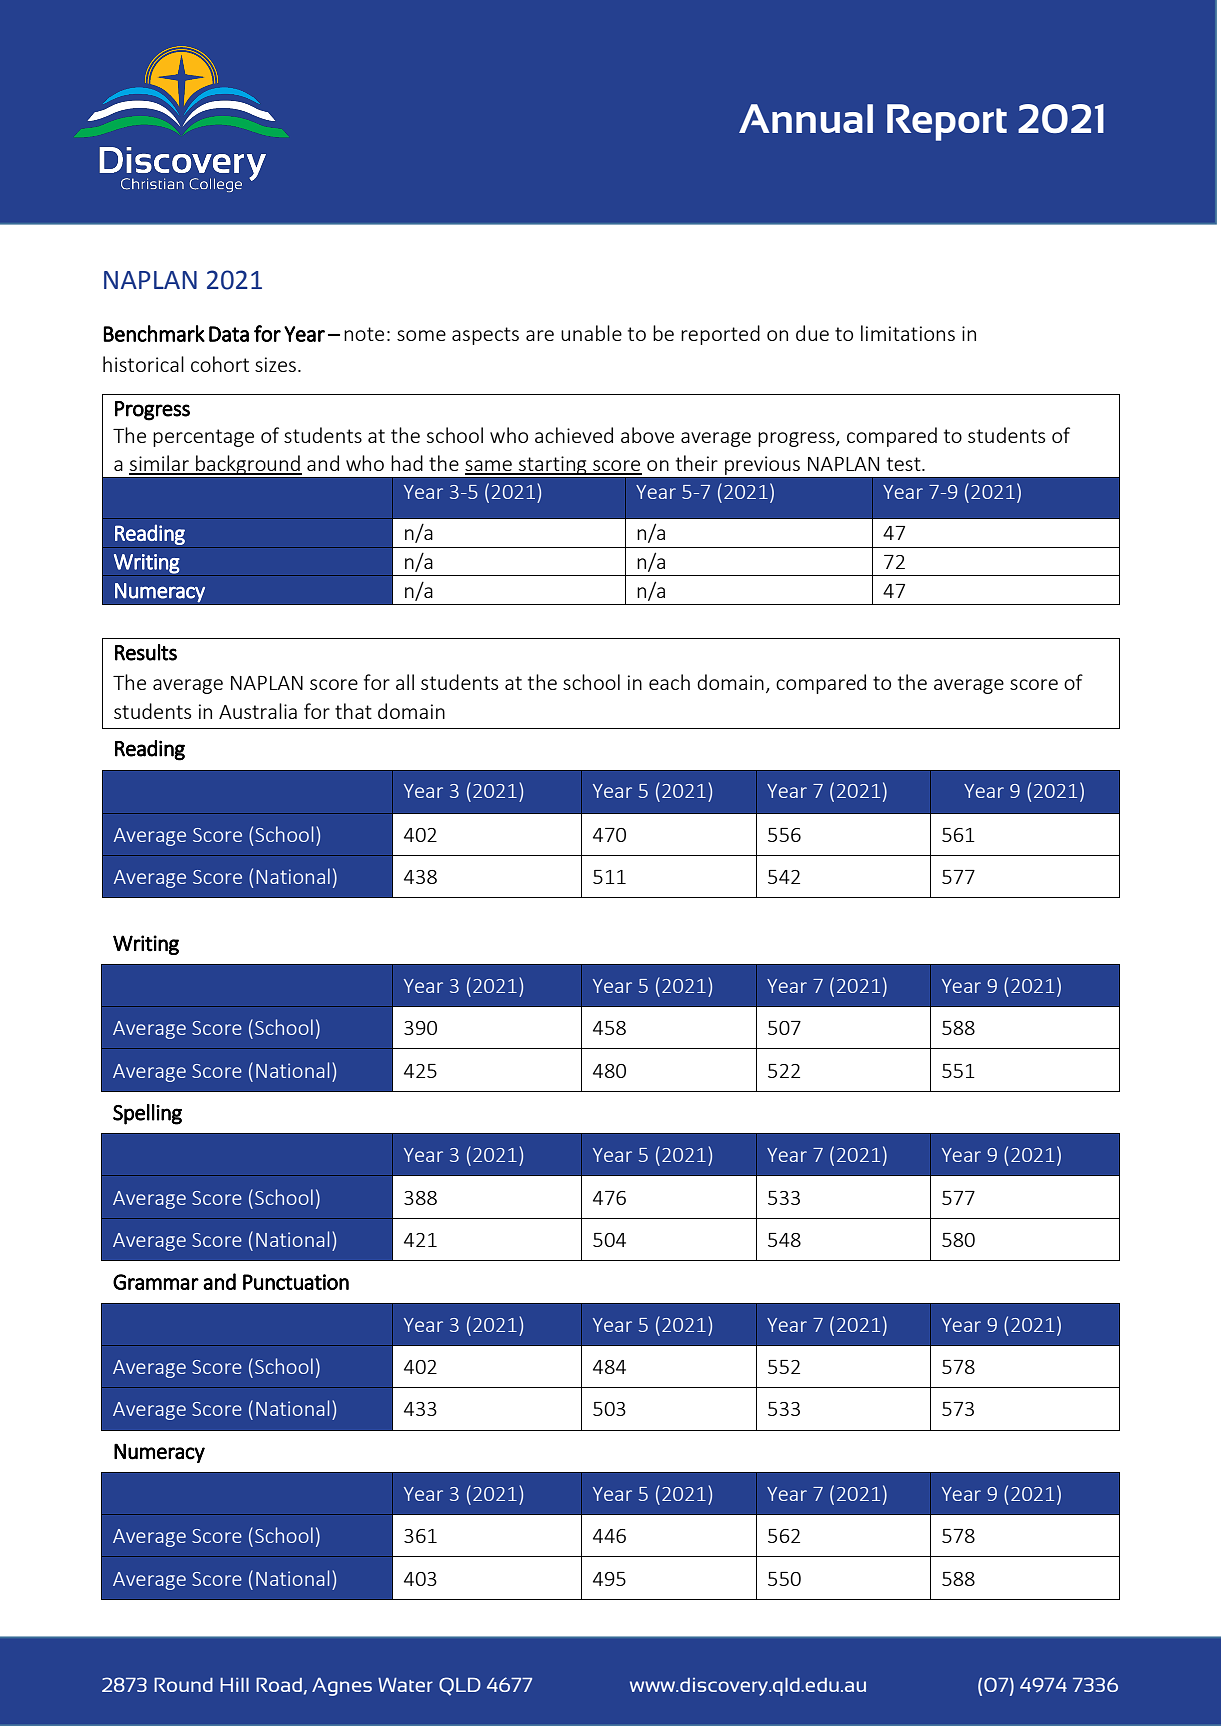  I want to click on Water, so click(405, 1685).
